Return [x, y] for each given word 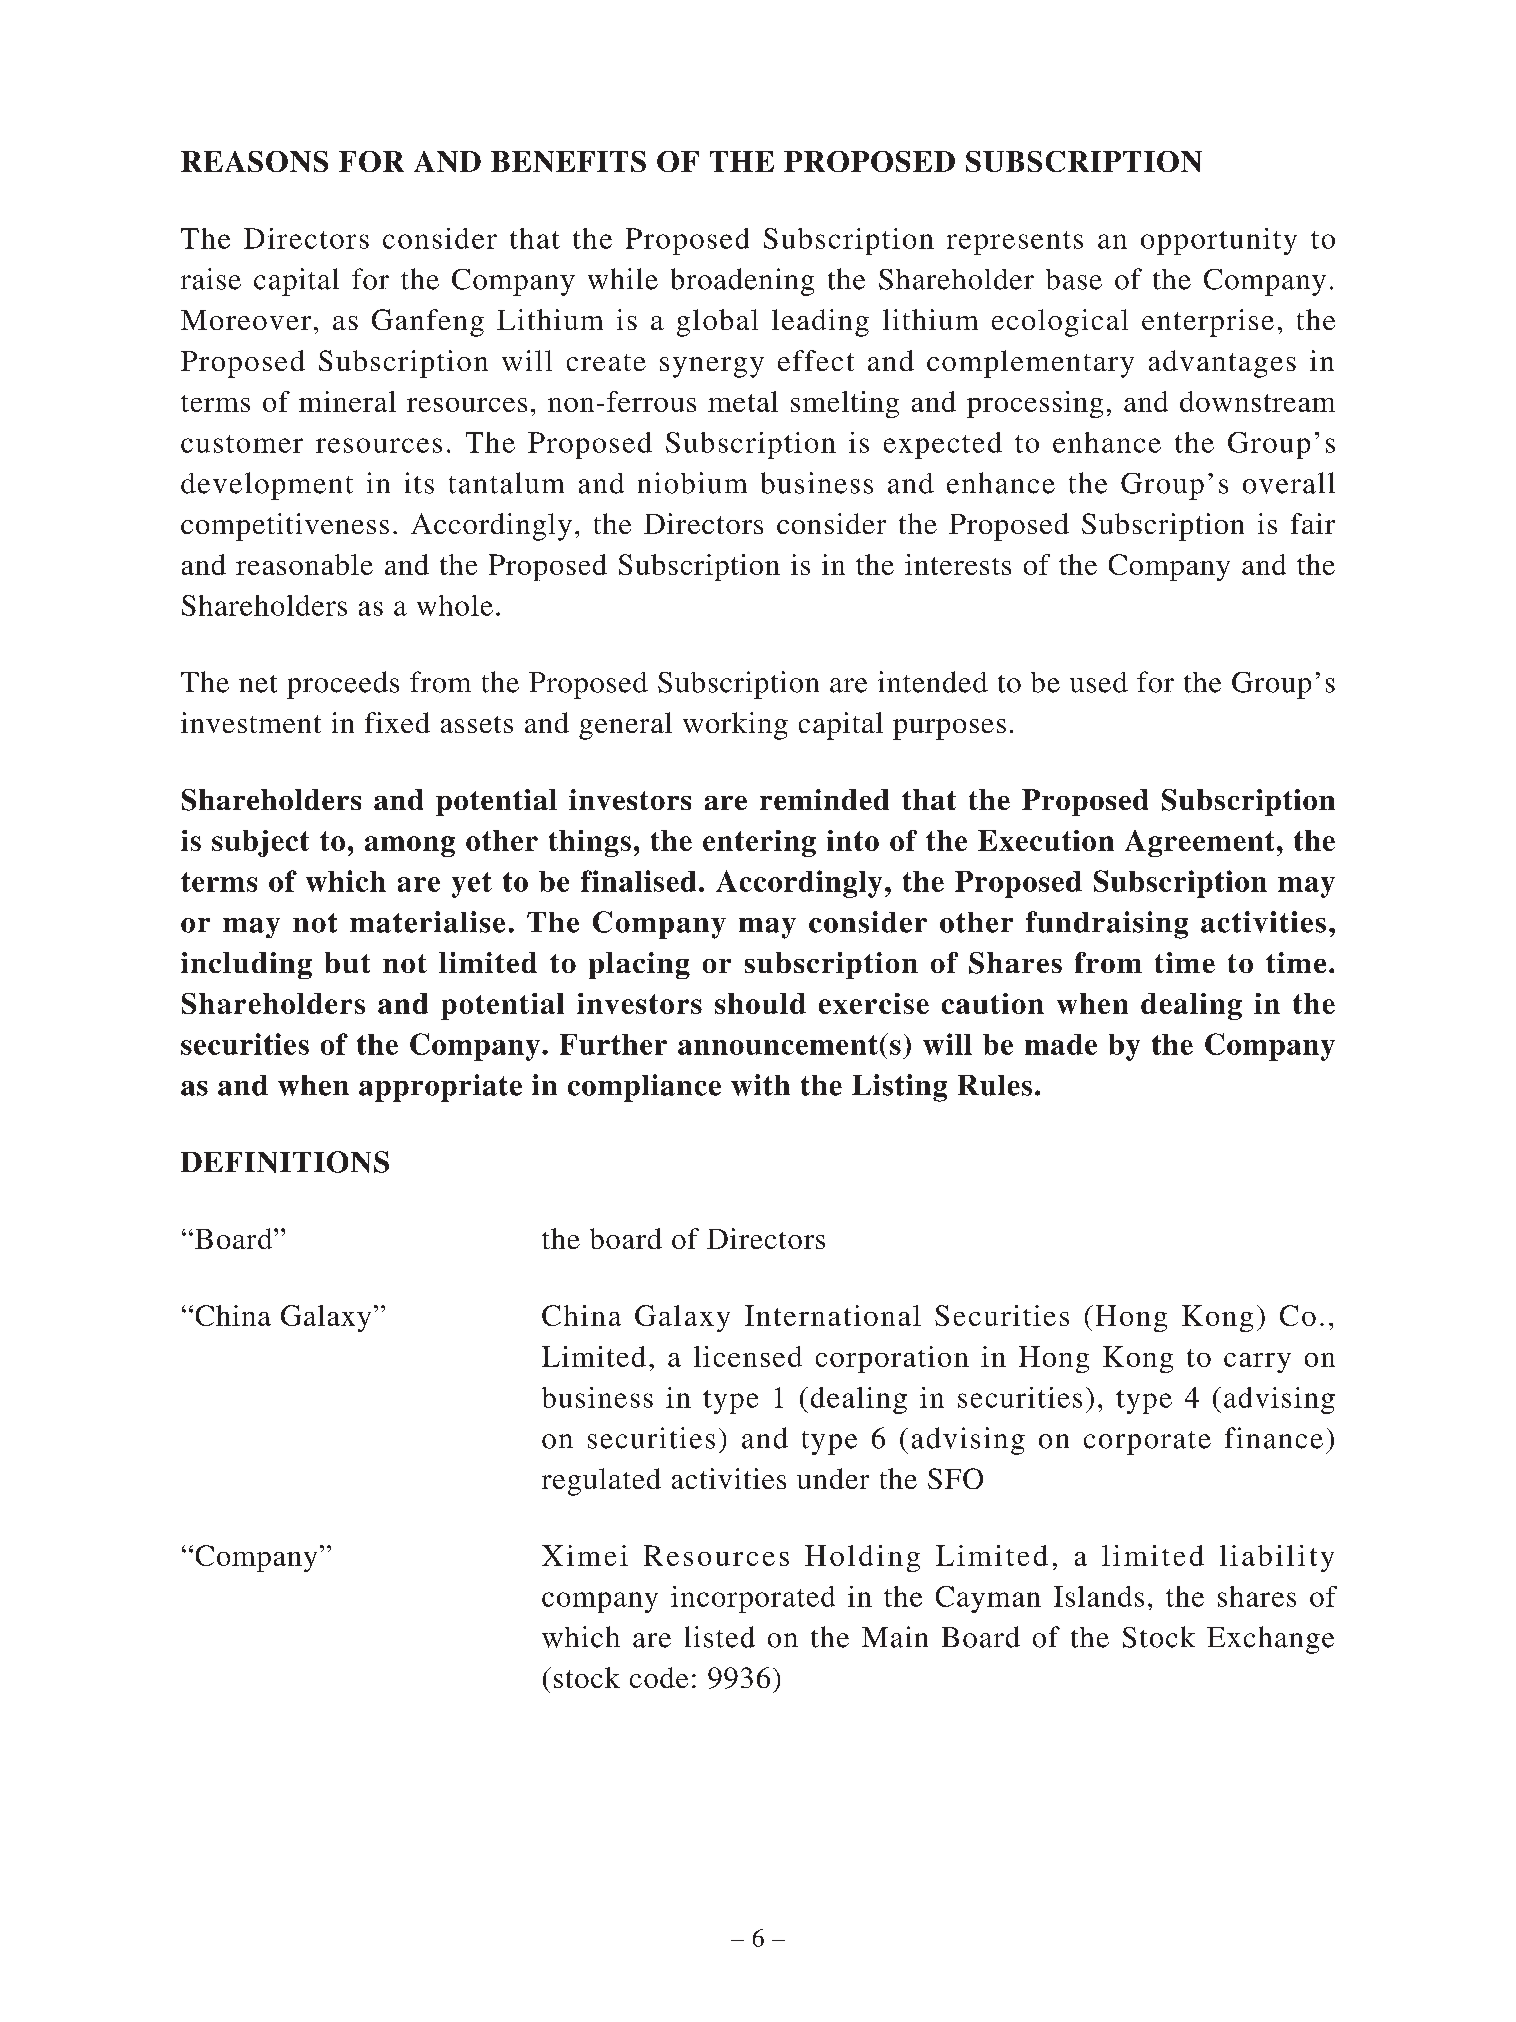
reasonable [304, 564]
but [347, 962]
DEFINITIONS [285, 1162]
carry [1257, 1363]
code [659, 1677]
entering [759, 843]
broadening [742, 282]
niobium [692, 483]
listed [720, 1637]
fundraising [1107, 925]
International [833, 1315]
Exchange [1270, 1640]
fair [1313, 523]
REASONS [254, 161]
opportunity [1219, 241]
